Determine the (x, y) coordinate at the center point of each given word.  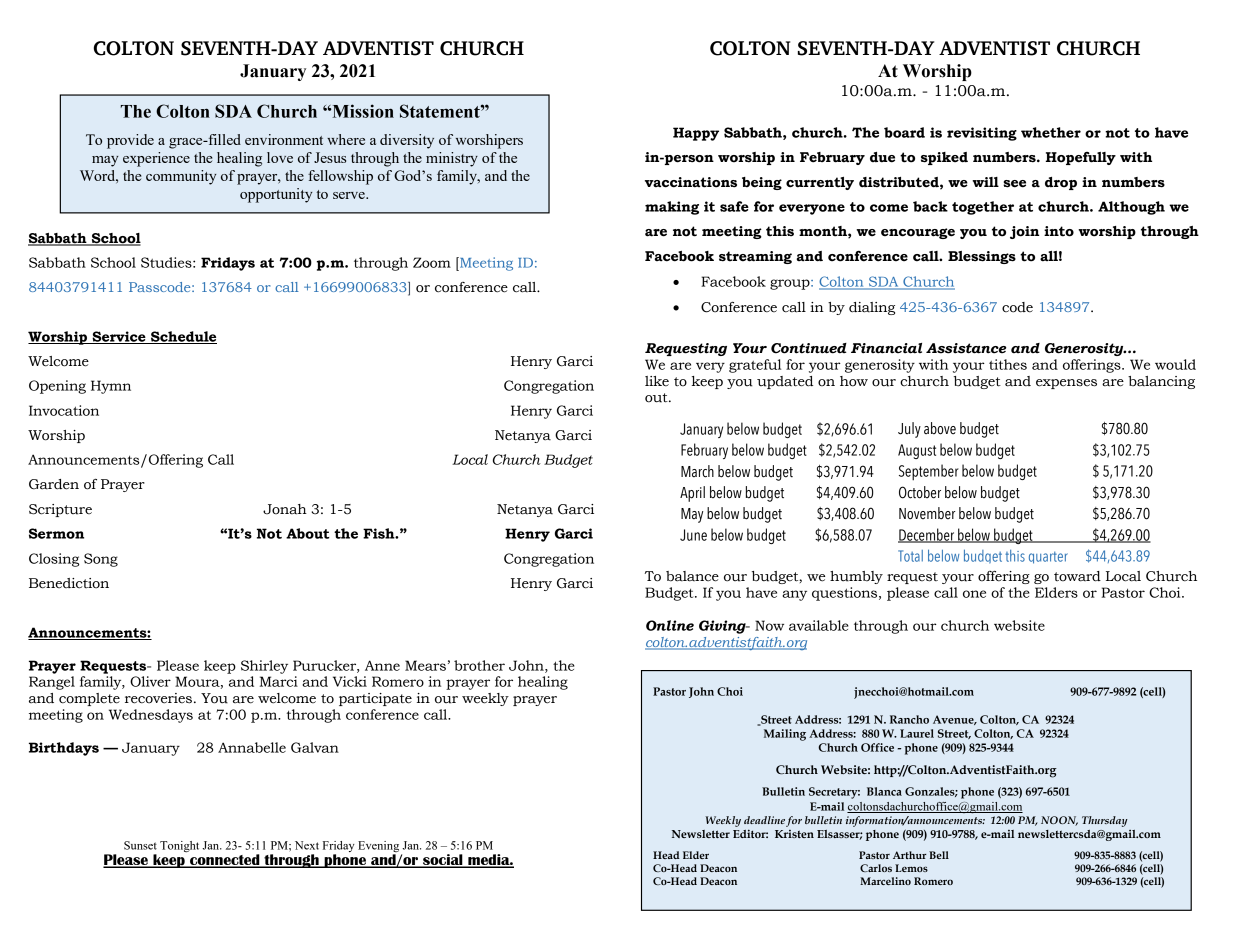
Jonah (285, 509)
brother (479, 665)
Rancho (909, 719)
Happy (696, 134)
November (927, 513)
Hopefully (1081, 158)
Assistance (966, 348)
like (657, 381)
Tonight (179, 846)
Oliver (150, 681)
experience (156, 159)
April (692, 494)
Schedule (183, 337)
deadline (764, 820)
